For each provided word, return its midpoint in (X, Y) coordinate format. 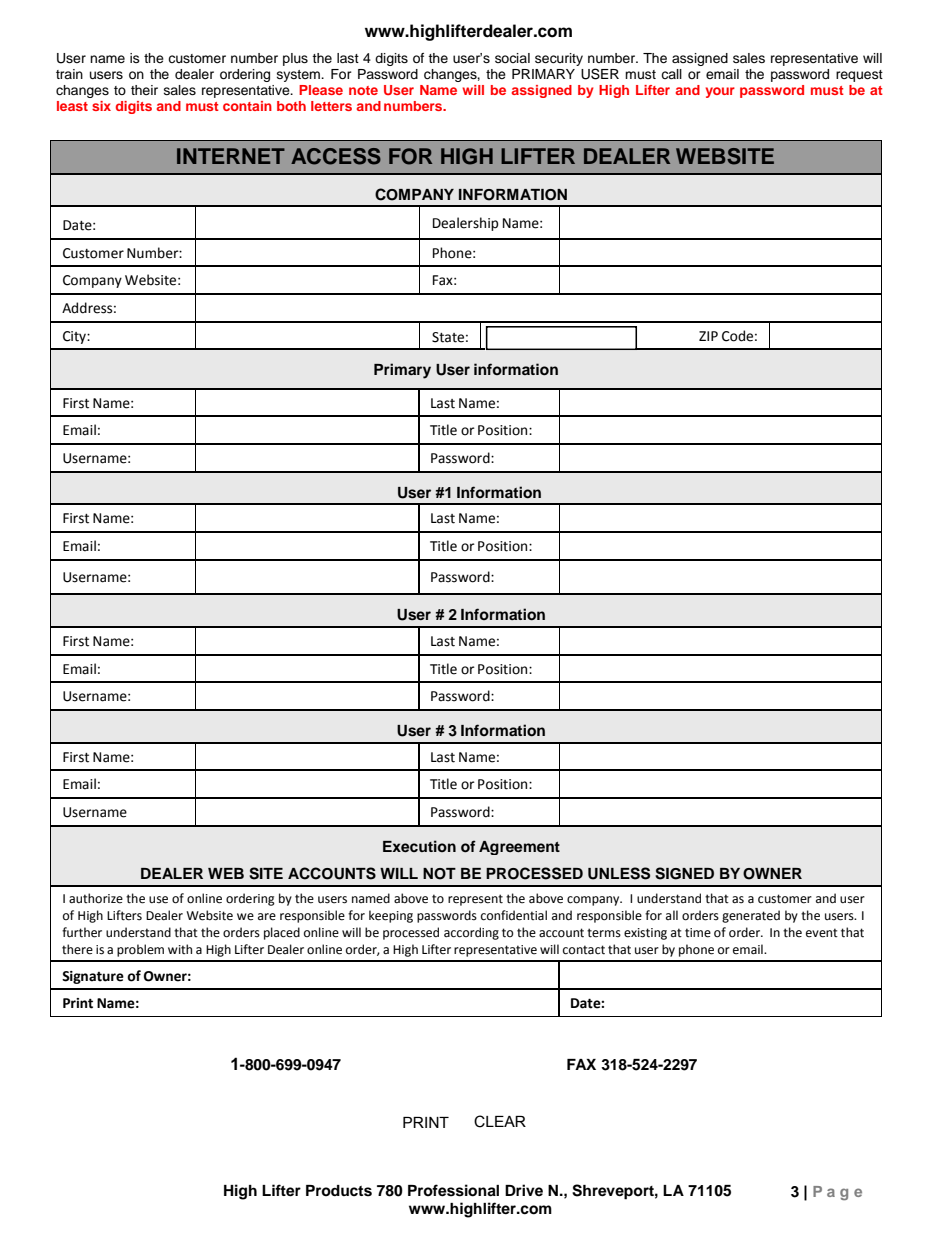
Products (339, 1191)
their (144, 90)
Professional (453, 1190)
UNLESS (619, 873)
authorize (96, 898)
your (720, 92)
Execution (419, 846)
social (512, 58)
